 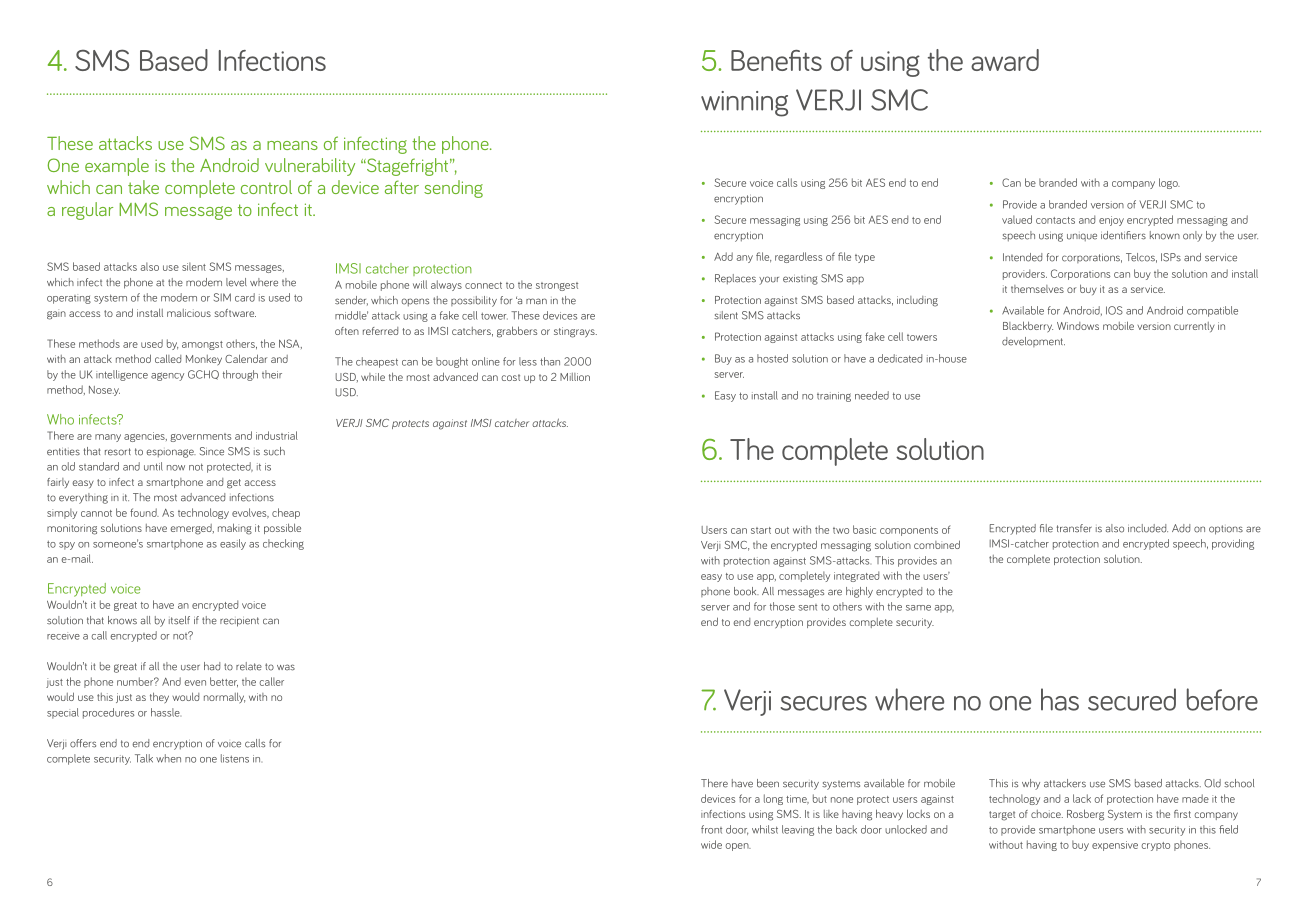 I want to click on level, so click(x=236, y=282).
